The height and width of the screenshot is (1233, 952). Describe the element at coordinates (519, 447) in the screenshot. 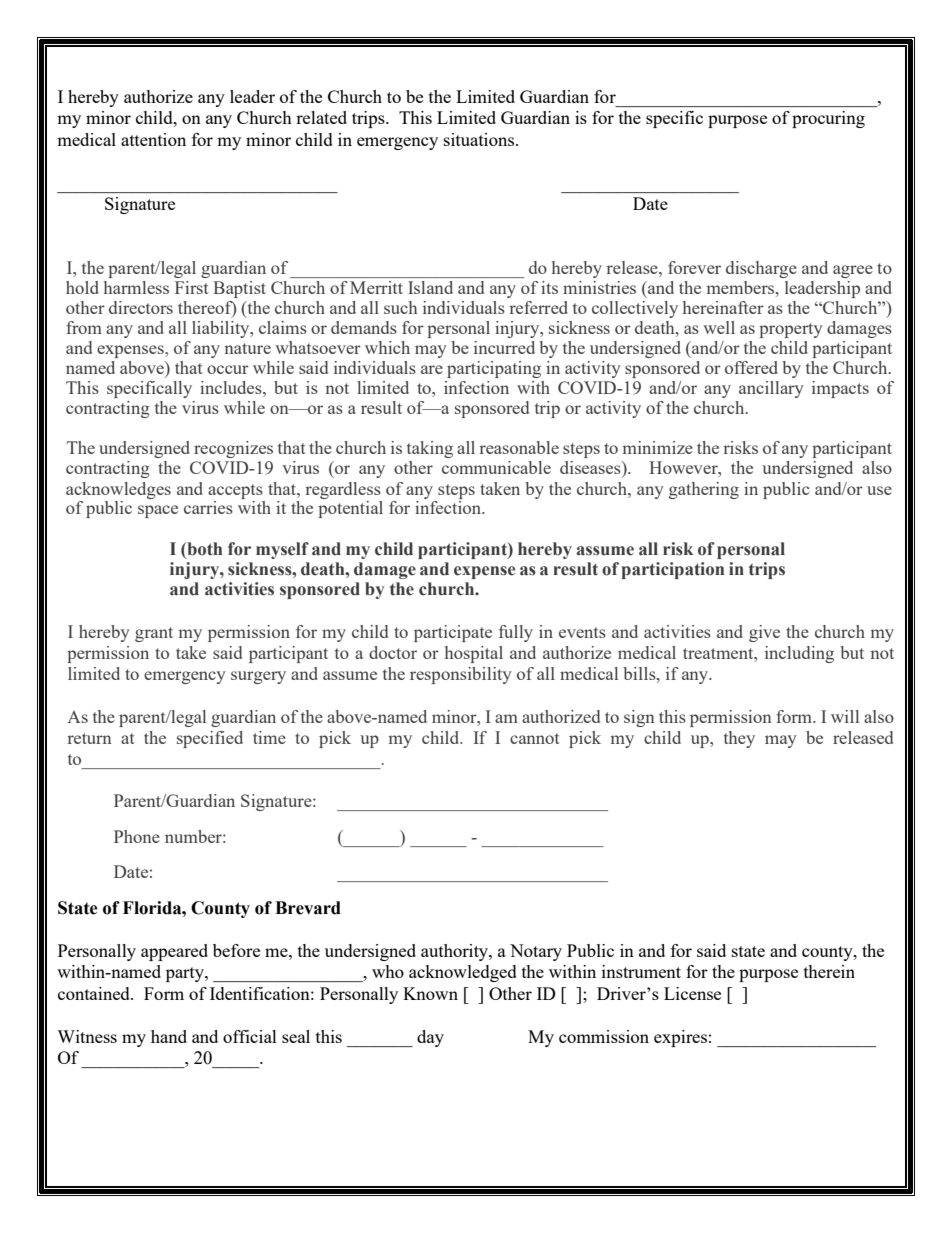

I see `reasonable` at that location.
